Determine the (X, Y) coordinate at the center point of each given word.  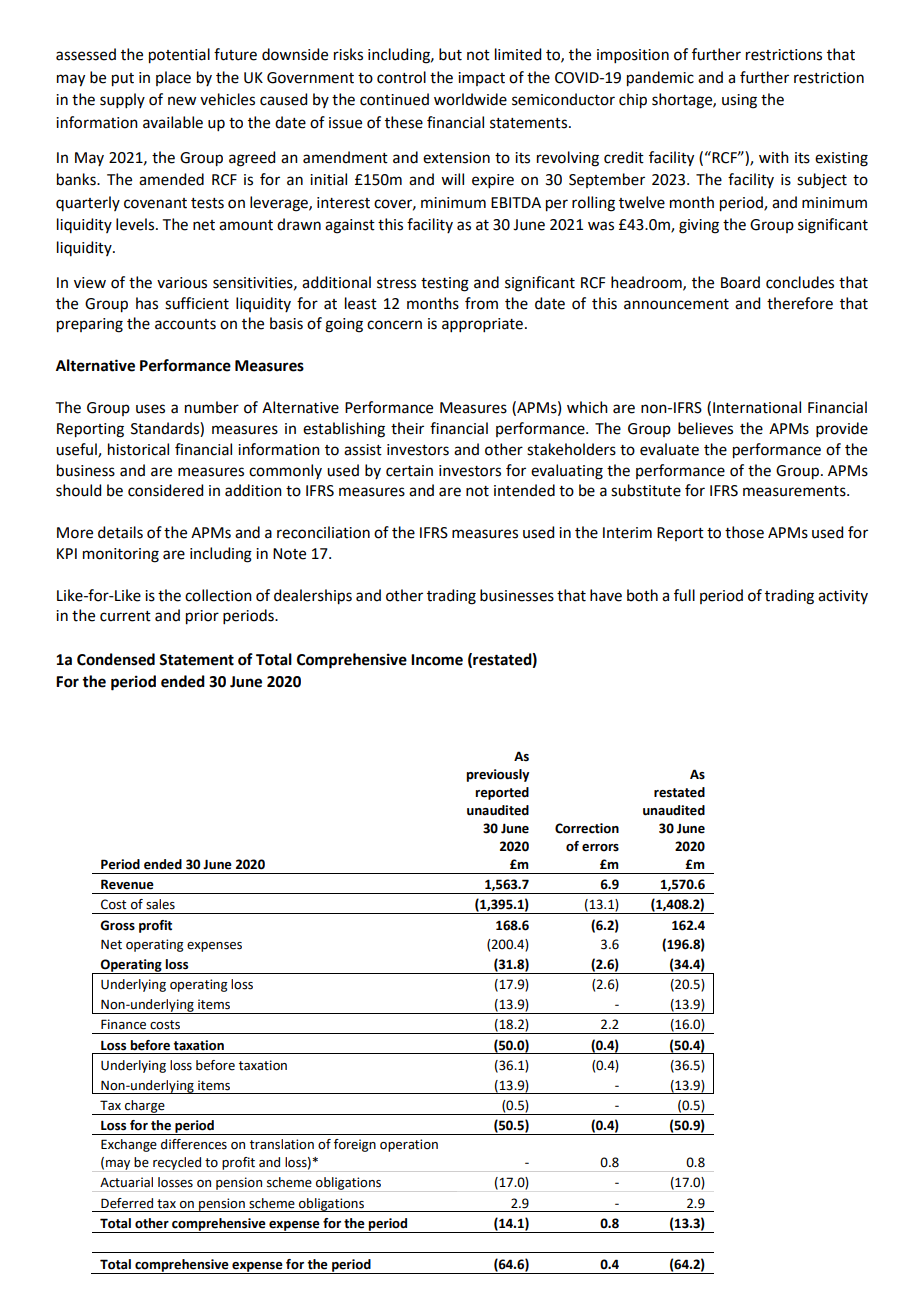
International (757, 407)
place (173, 78)
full (684, 595)
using (739, 101)
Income (437, 660)
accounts (185, 324)
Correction (587, 828)
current (125, 616)
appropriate (484, 325)
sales (160, 904)
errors (600, 848)
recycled (177, 1164)
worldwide (470, 99)
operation (409, 1145)
